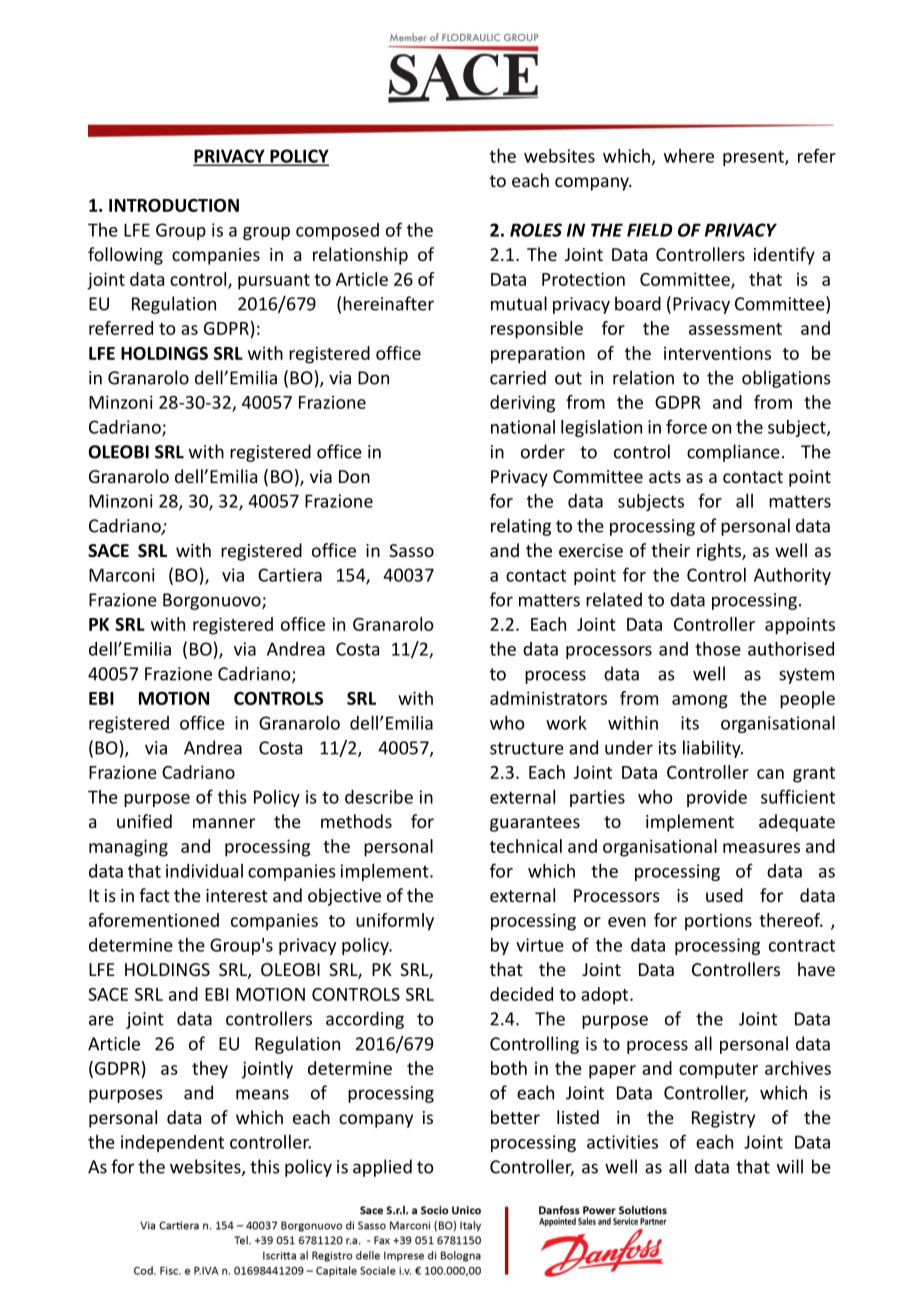 The width and height of the screenshot is (924, 1308). What do you see at coordinates (523, 427) in the screenshot?
I see `national` at bounding box center [523, 427].
